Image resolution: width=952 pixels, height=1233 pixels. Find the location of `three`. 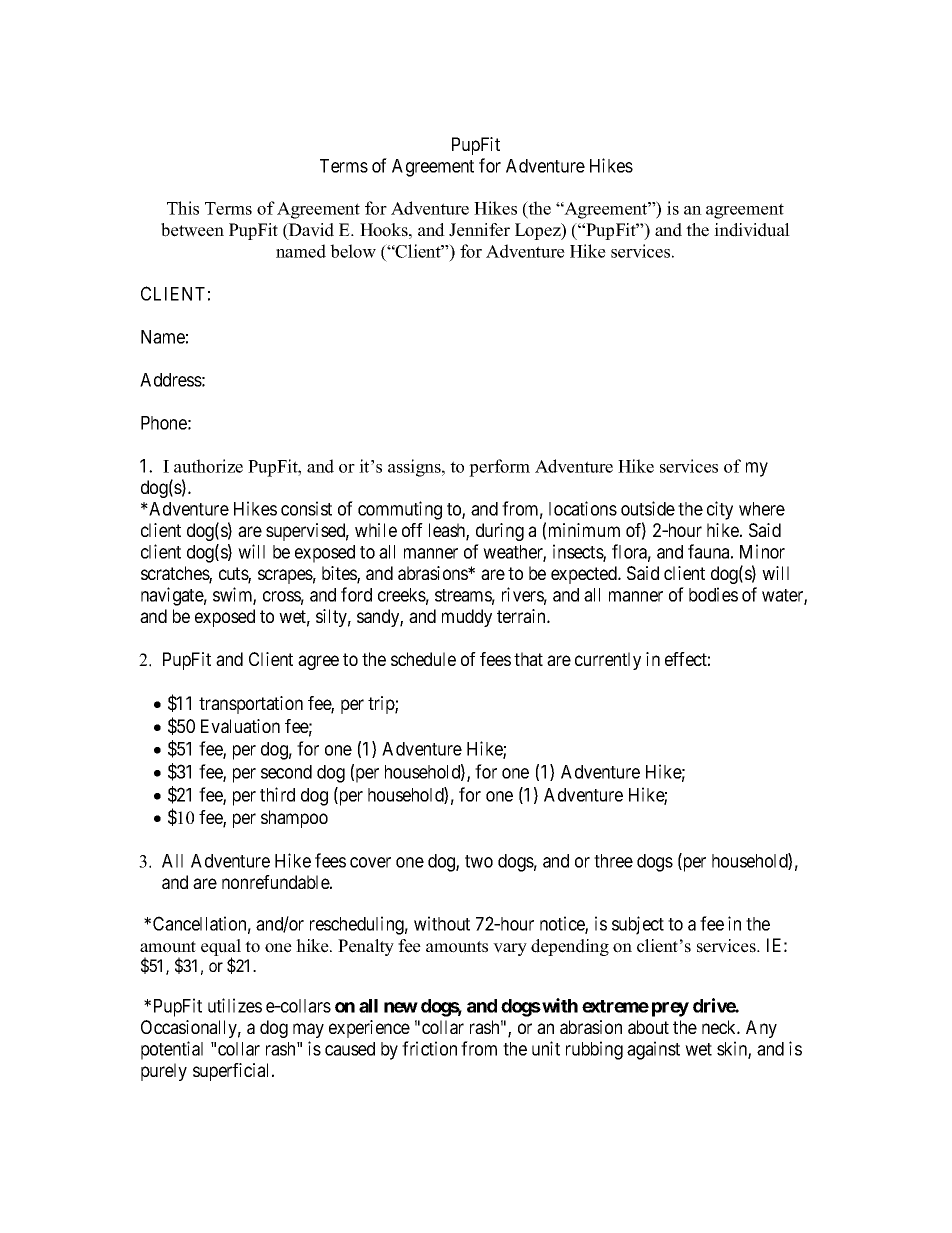

three is located at coordinates (613, 861).
